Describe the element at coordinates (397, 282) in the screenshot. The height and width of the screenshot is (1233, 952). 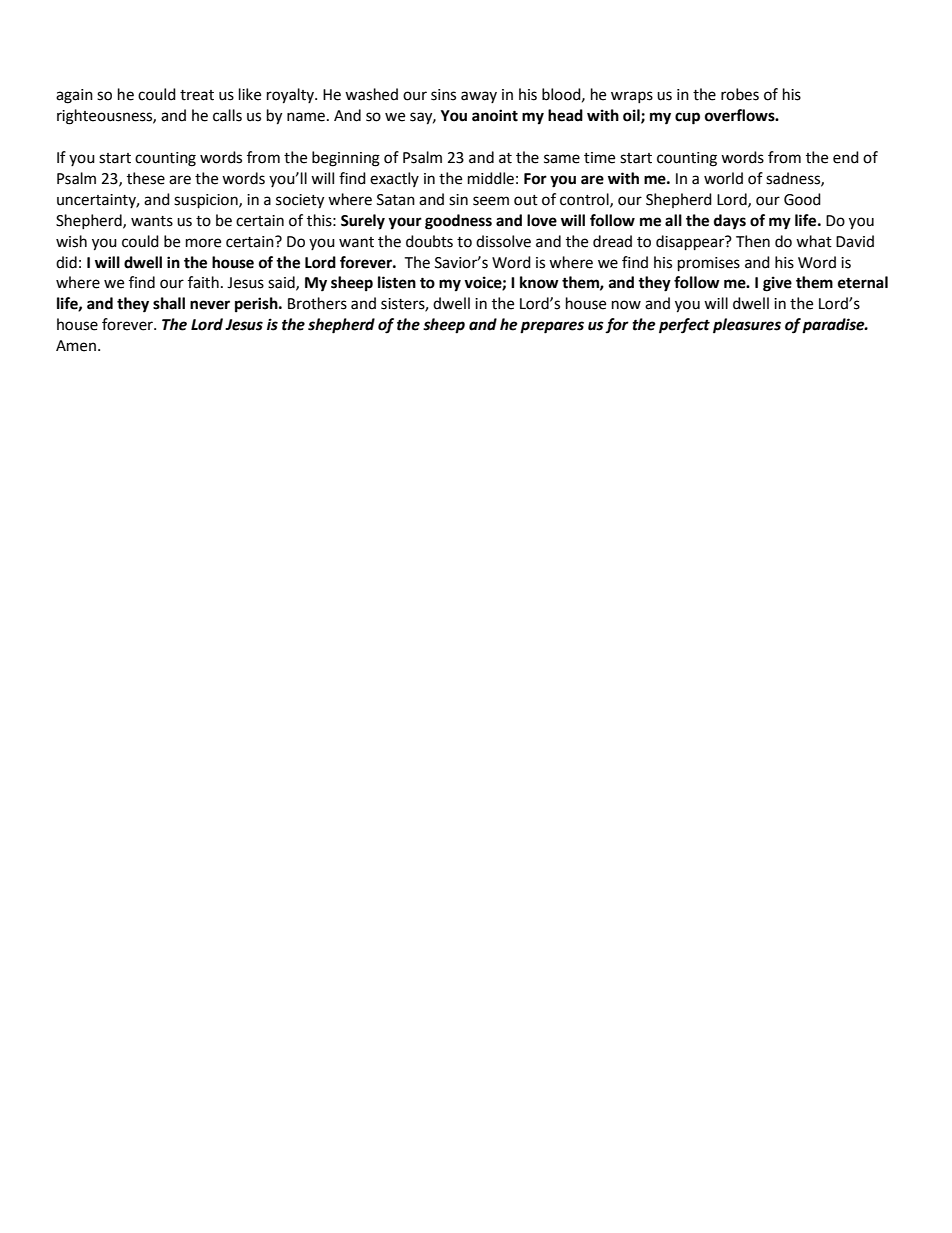
I see `listen` at that location.
